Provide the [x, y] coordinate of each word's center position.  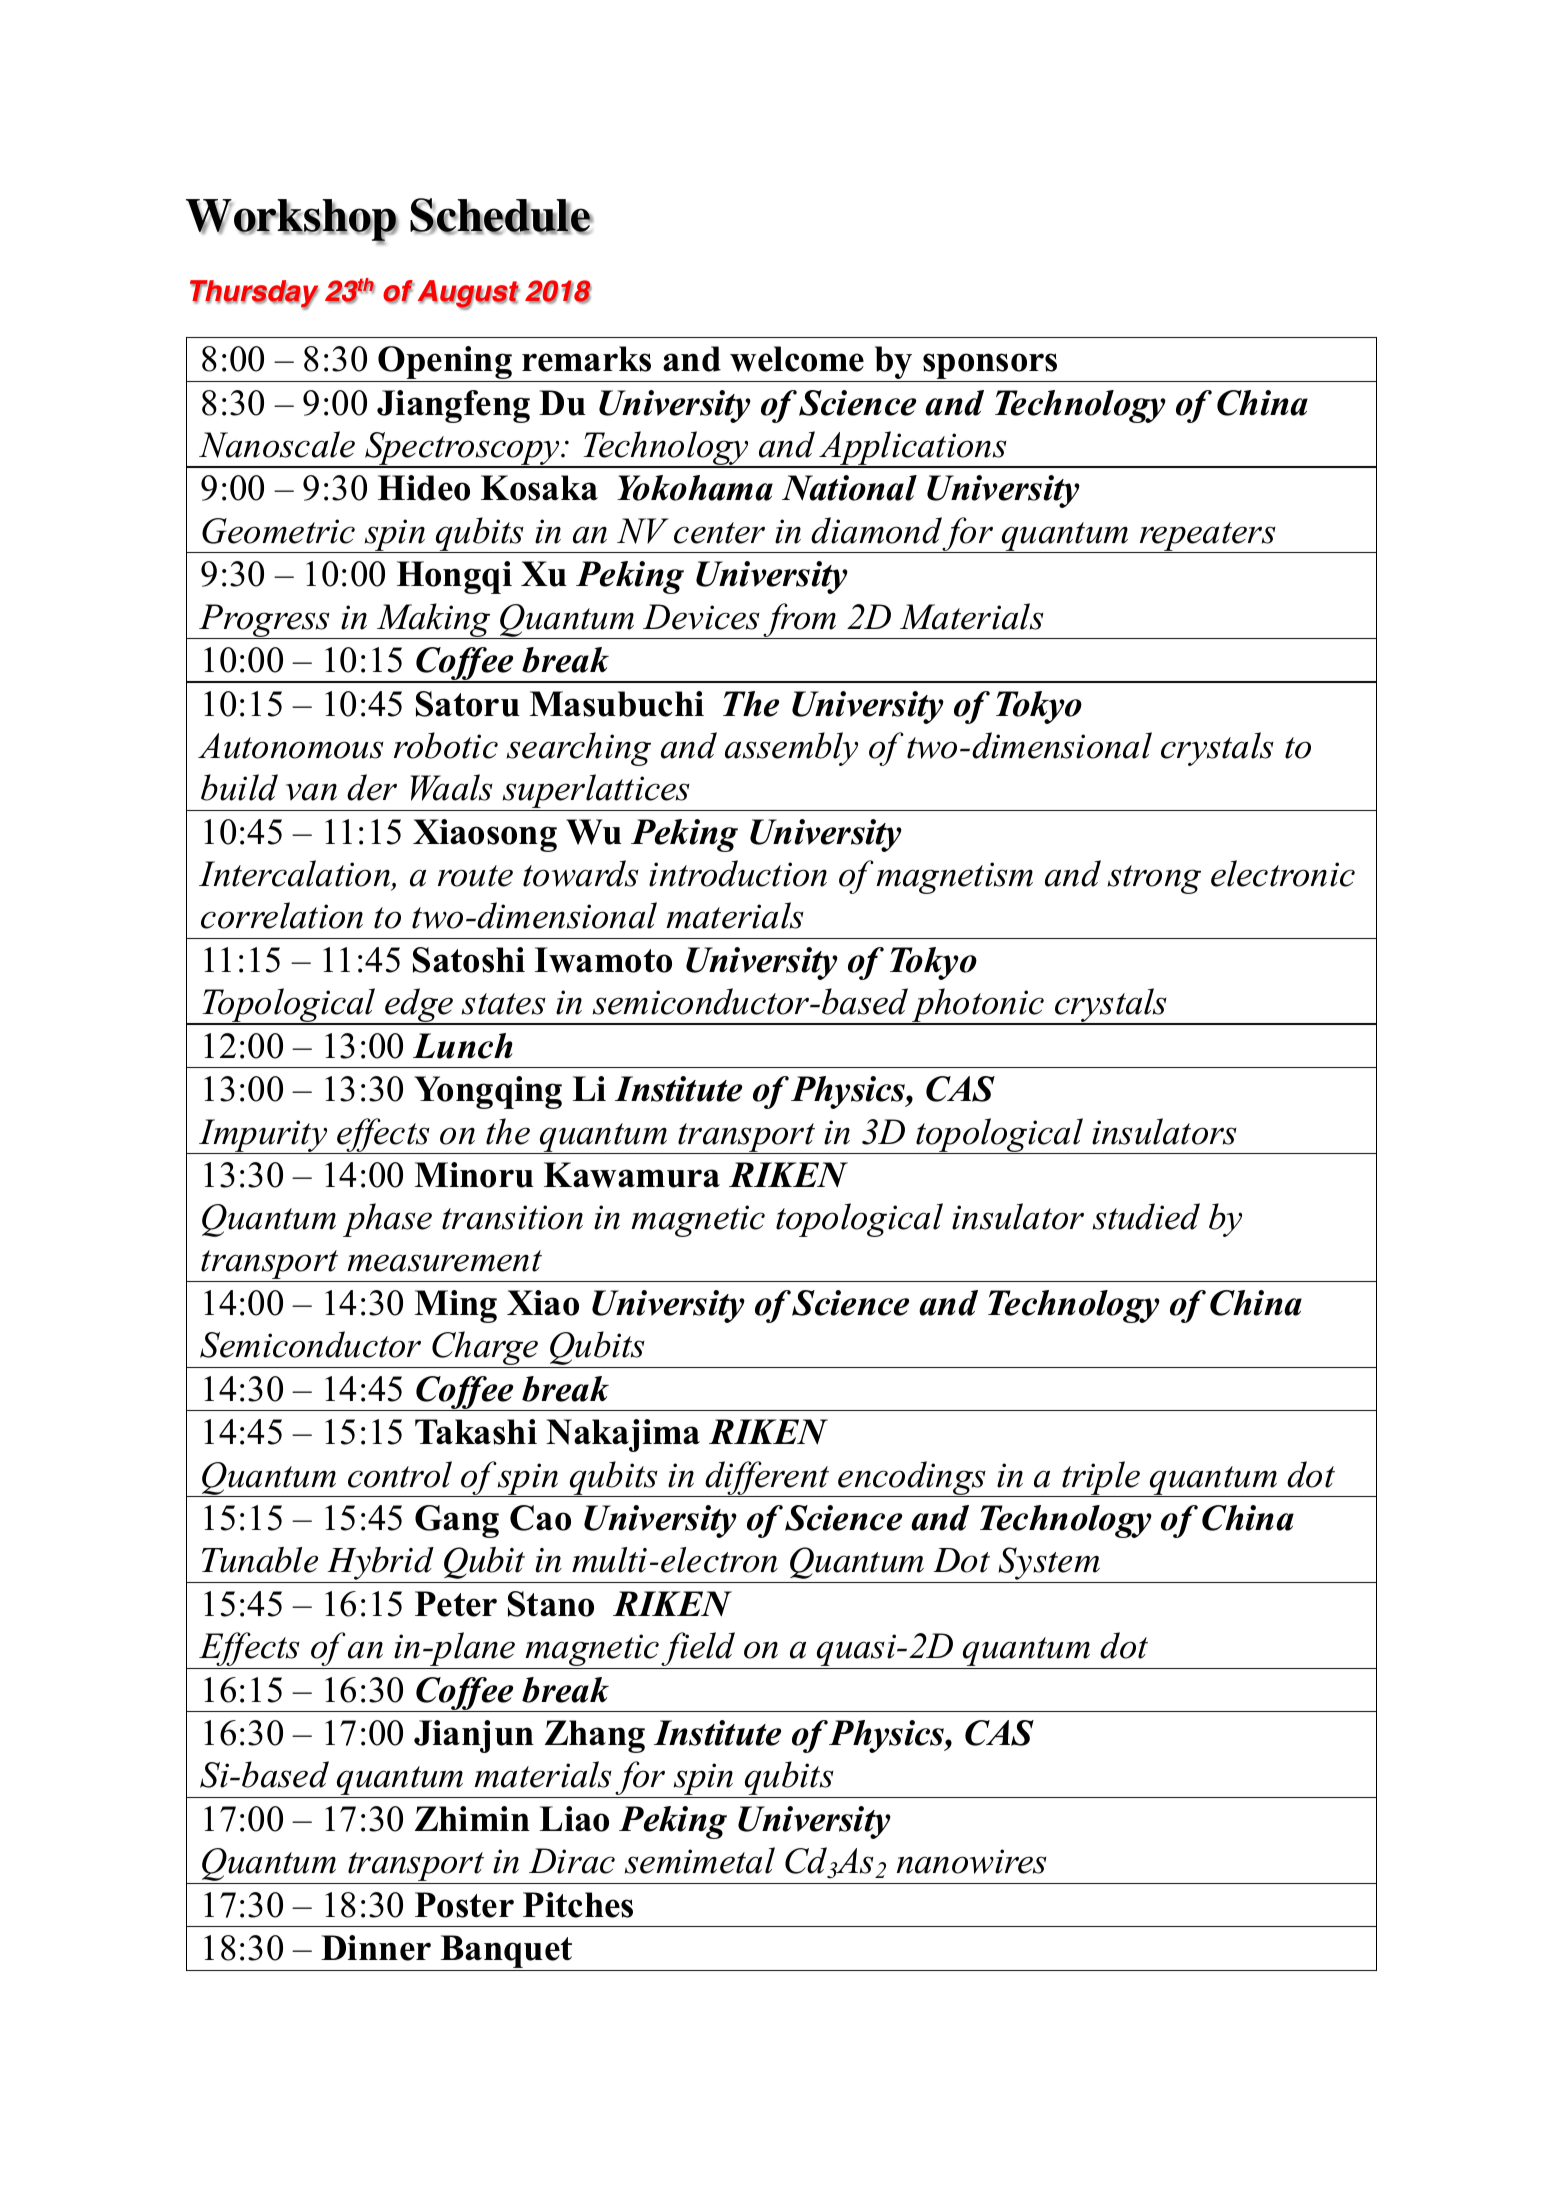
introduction [738, 873]
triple [1101, 1479]
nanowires [972, 1861]
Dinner [376, 1948]
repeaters [1207, 537]
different [768, 1479]
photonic [978, 1006]
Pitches [578, 1905]
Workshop [292, 221]
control [400, 1474]
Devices [701, 617]
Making [433, 621]
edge [419, 1006]
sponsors [990, 367]
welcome [797, 359]
